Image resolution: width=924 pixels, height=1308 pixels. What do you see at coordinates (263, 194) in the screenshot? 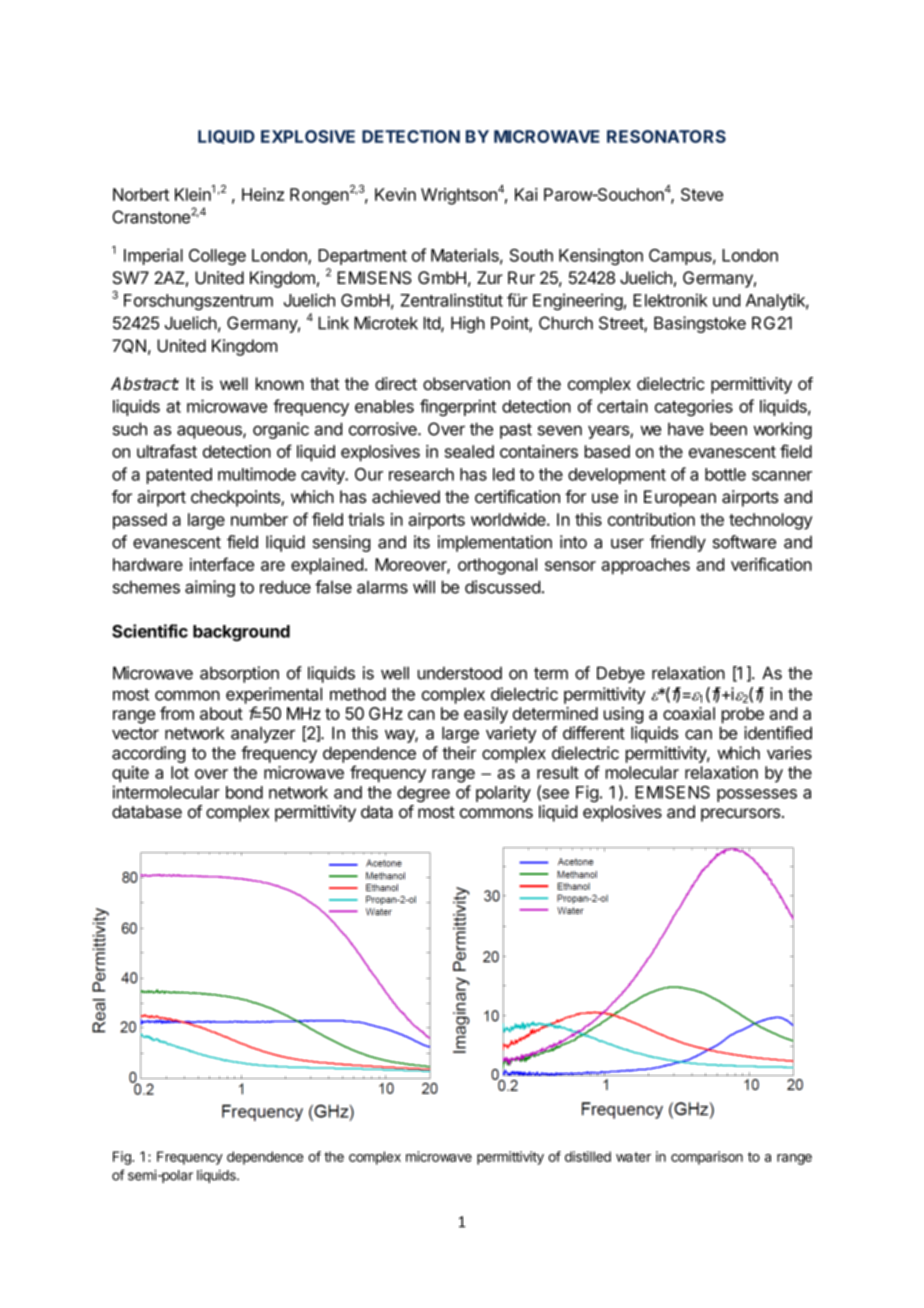
I see `Heinz` at bounding box center [263, 194].
